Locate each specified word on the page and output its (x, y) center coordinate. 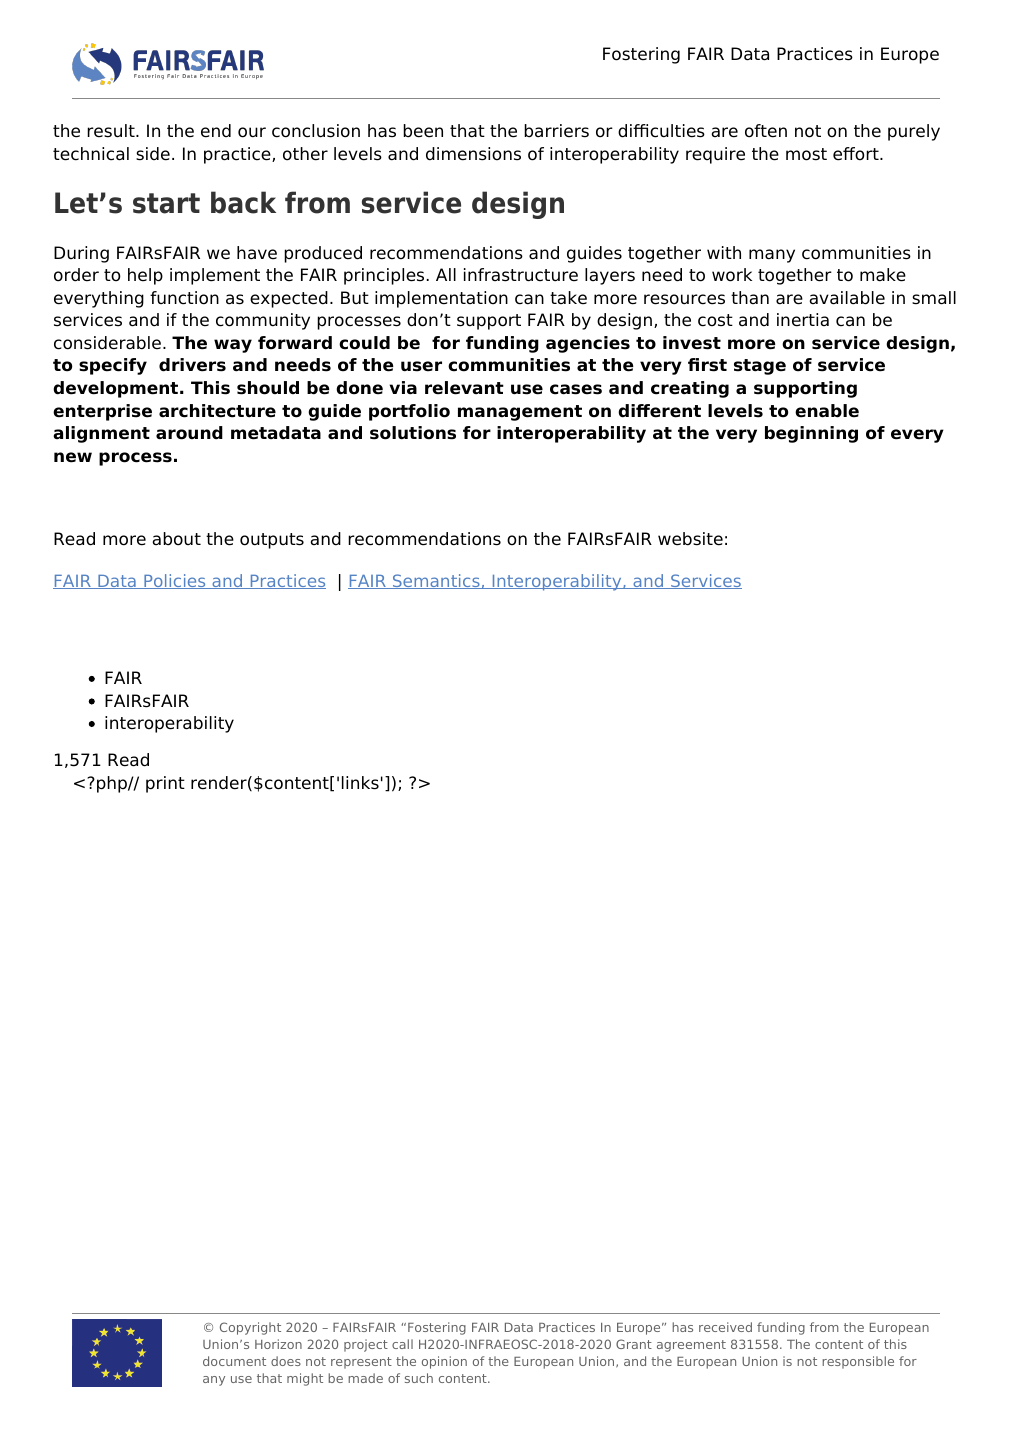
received (725, 1327)
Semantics (436, 581)
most (806, 154)
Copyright (250, 1328)
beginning (811, 434)
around (189, 433)
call (402, 1344)
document (234, 1361)
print (165, 784)
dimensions (473, 154)
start (166, 203)
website (690, 539)
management (520, 413)
